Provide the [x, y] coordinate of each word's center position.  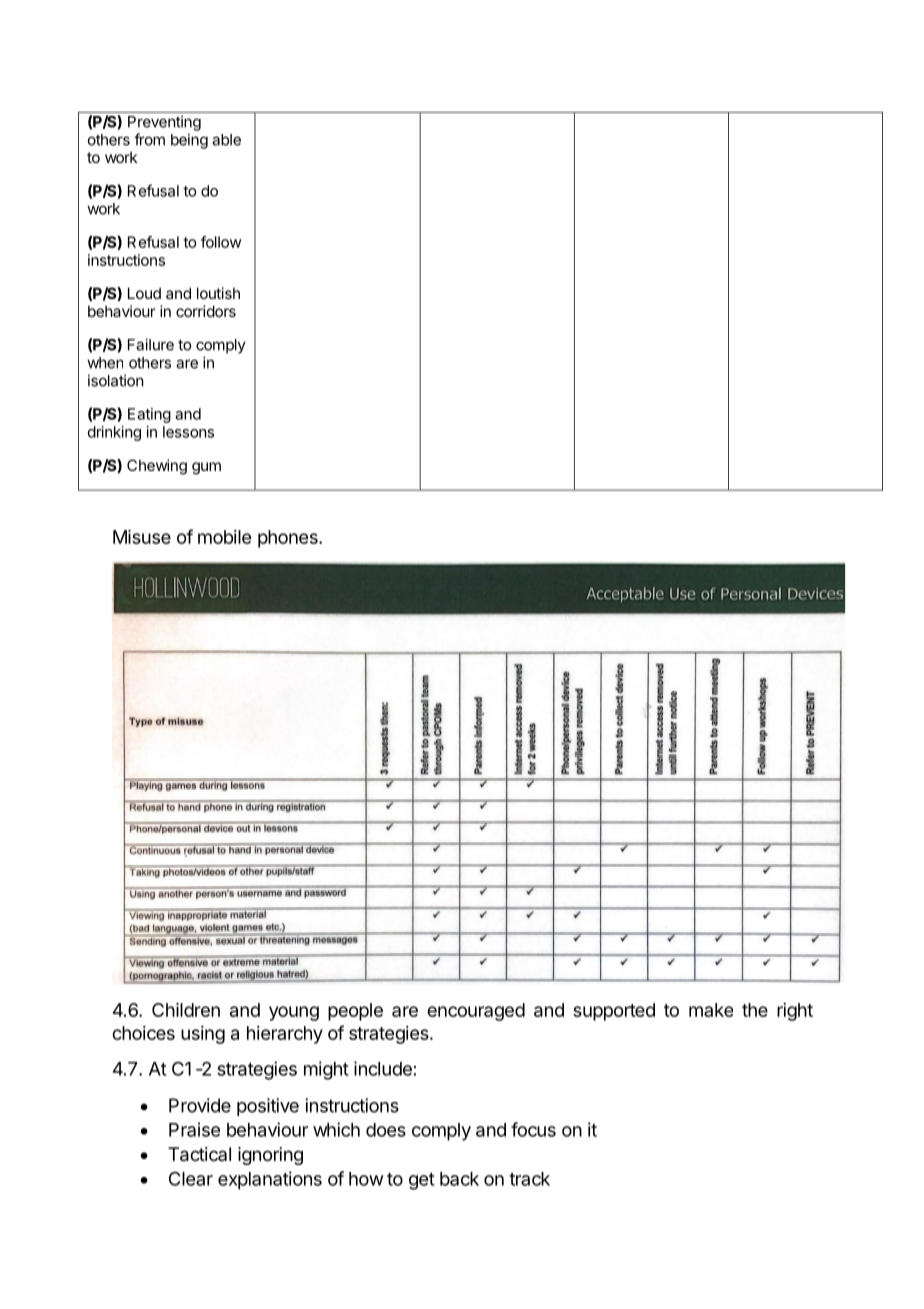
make [711, 1010]
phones [289, 539]
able [226, 140]
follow [221, 242]
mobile [224, 537]
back [459, 1179]
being [189, 141]
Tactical [199, 1154]
